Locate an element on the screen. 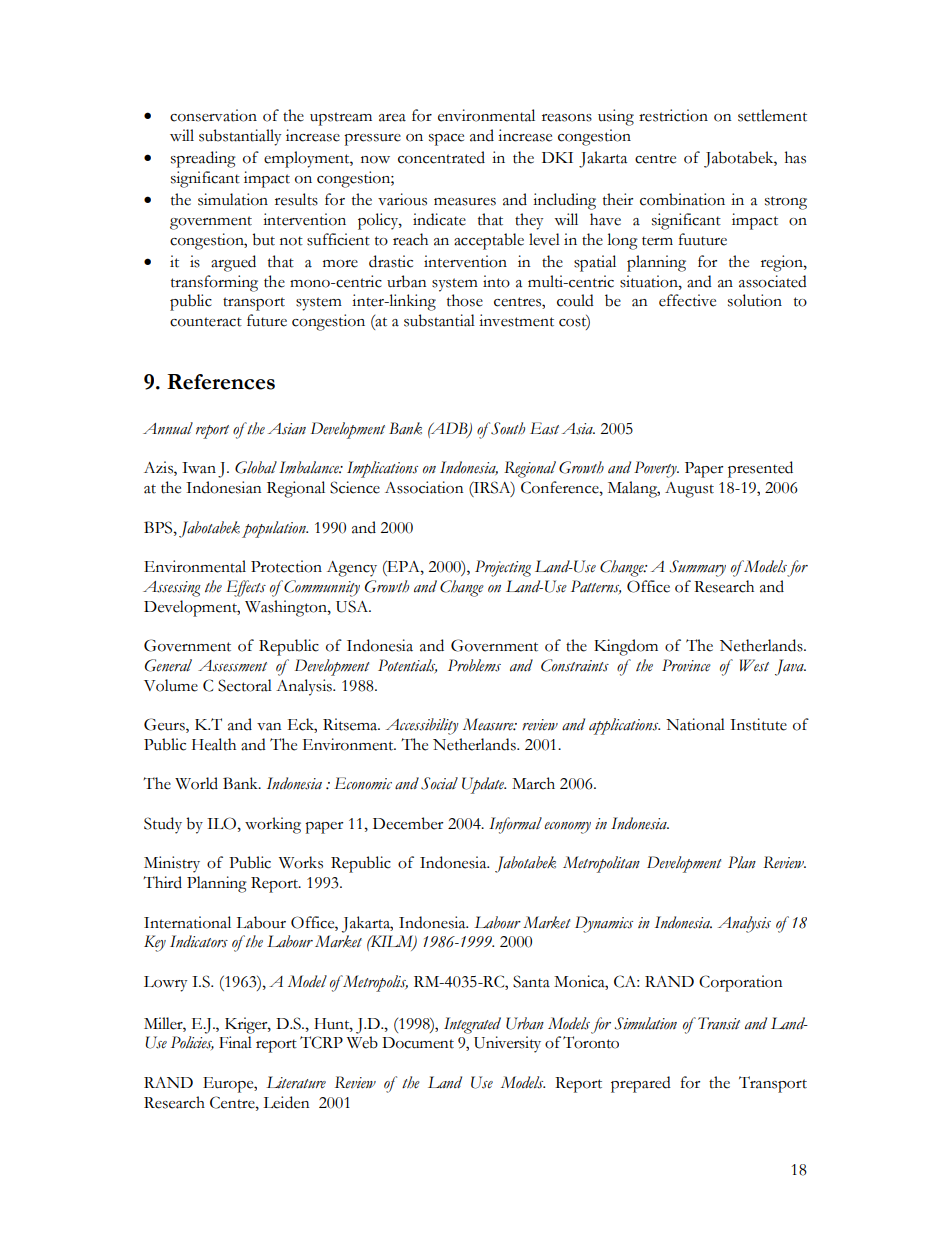 The height and width of the screenshot is (1233, 952). space is located at coordinates (446, 140).
